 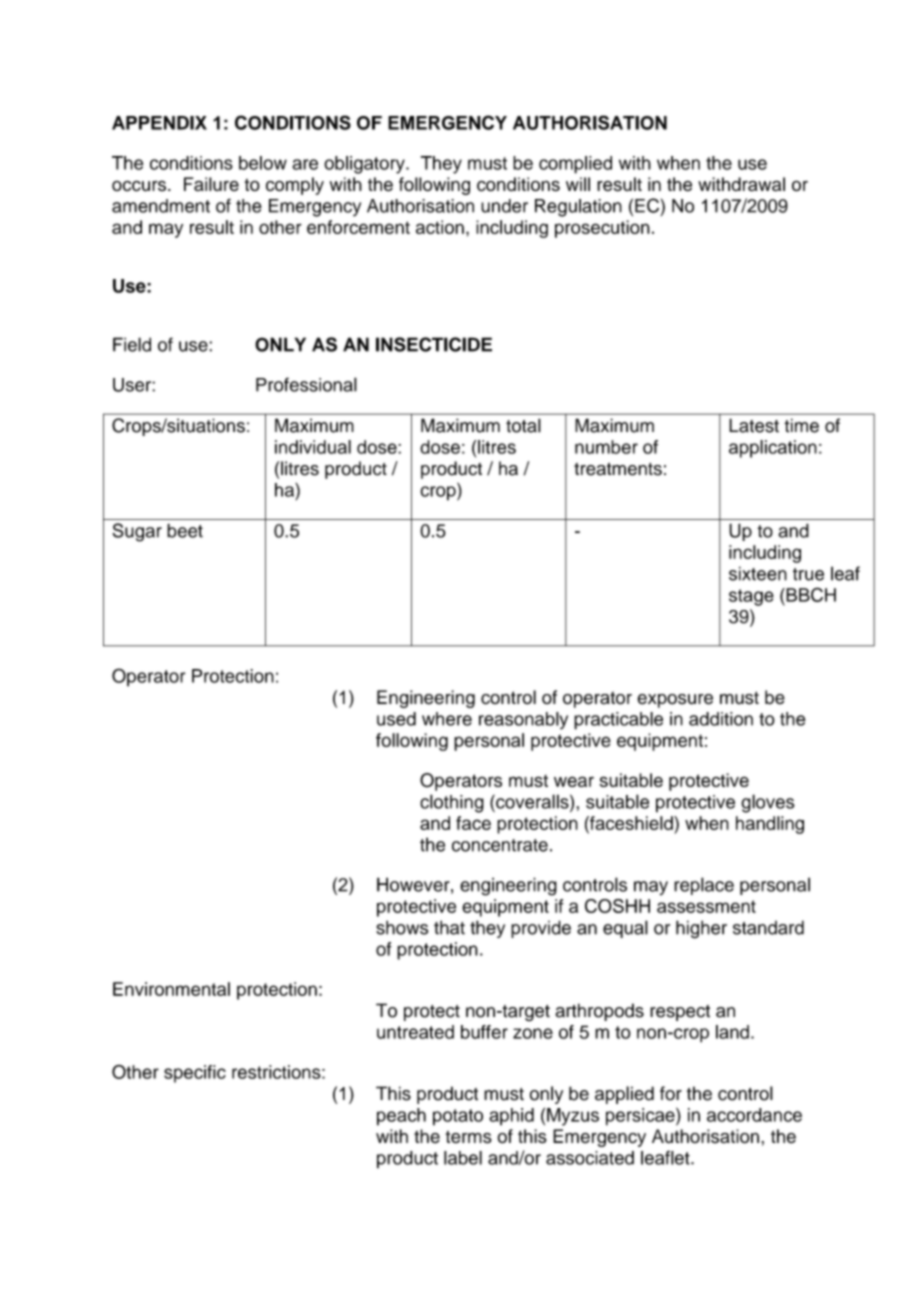 What do you see at coordinates (768, 803) in the image?
I see `gloves` at bounding box center [768, 803].
